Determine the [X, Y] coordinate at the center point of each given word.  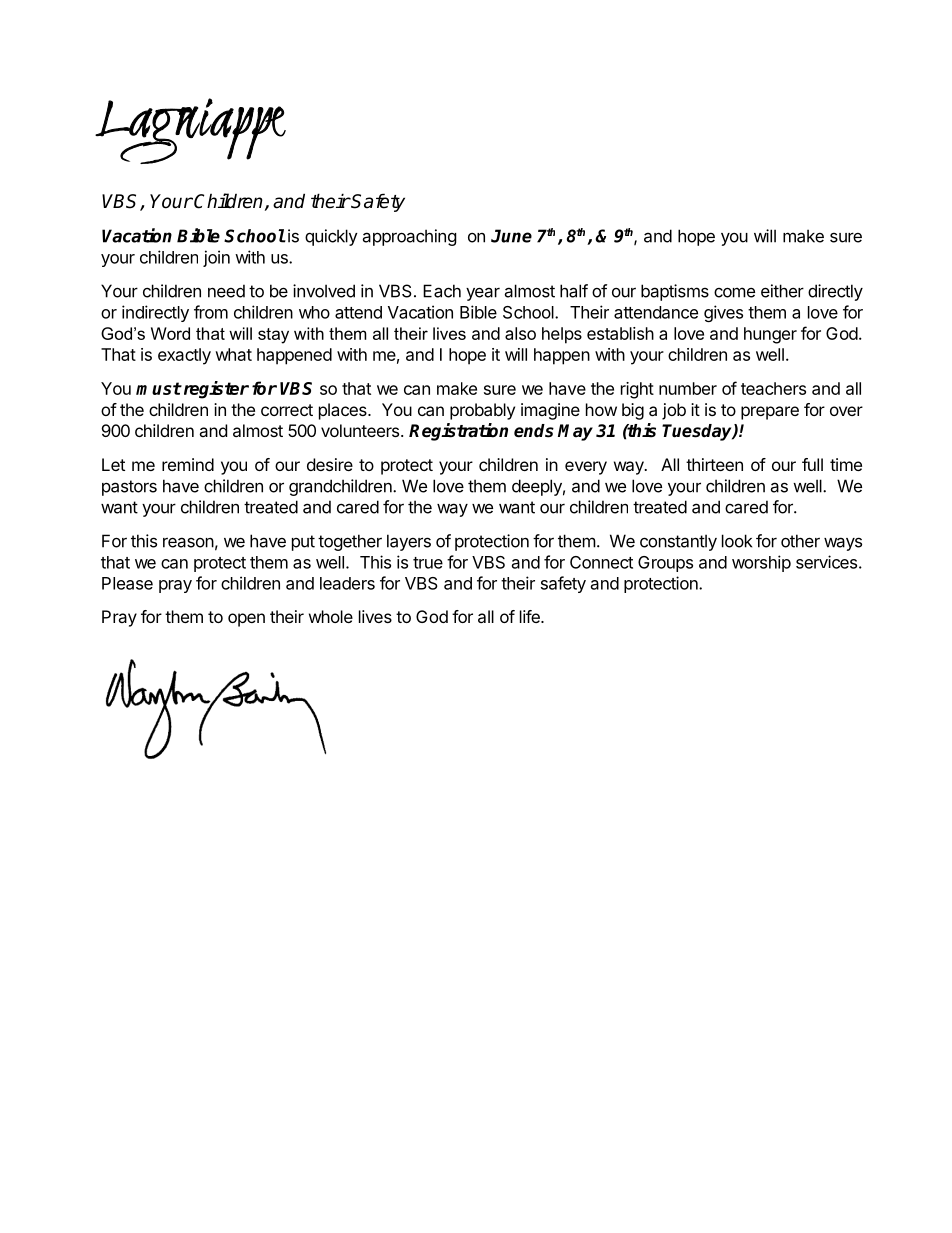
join [216, 258]
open [246, 620]
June [511, 236]
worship [761, 563]
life [531, 616]
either [782, 291]
